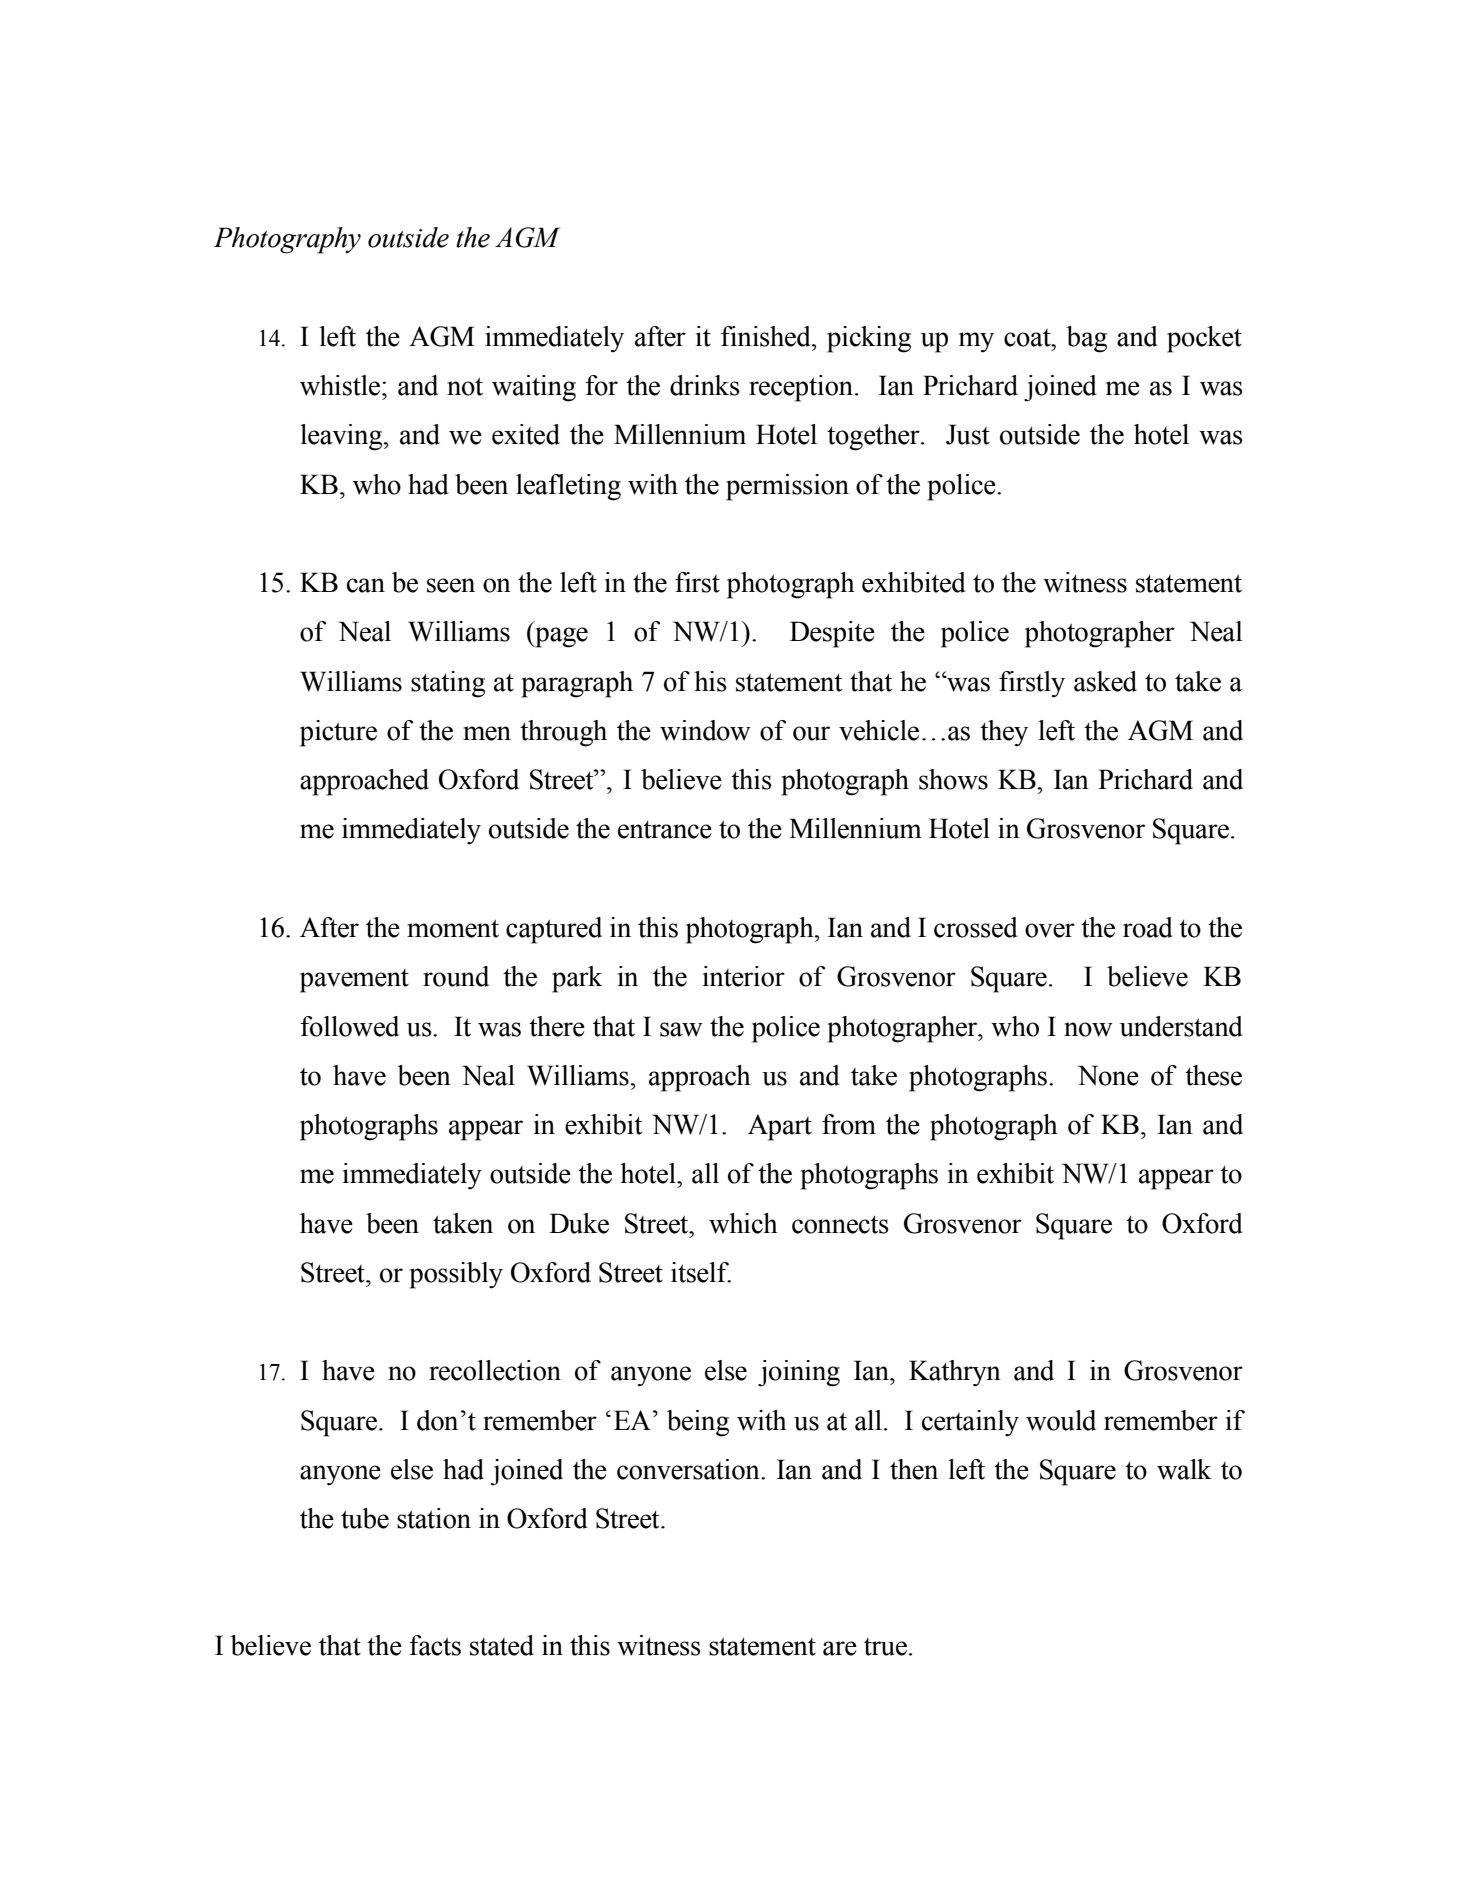 Image resolution: width=1457 pixels, height=1885 pixels. Describe the element at coordinates (456, 1275) in the document. I see `possibly` at that location.
